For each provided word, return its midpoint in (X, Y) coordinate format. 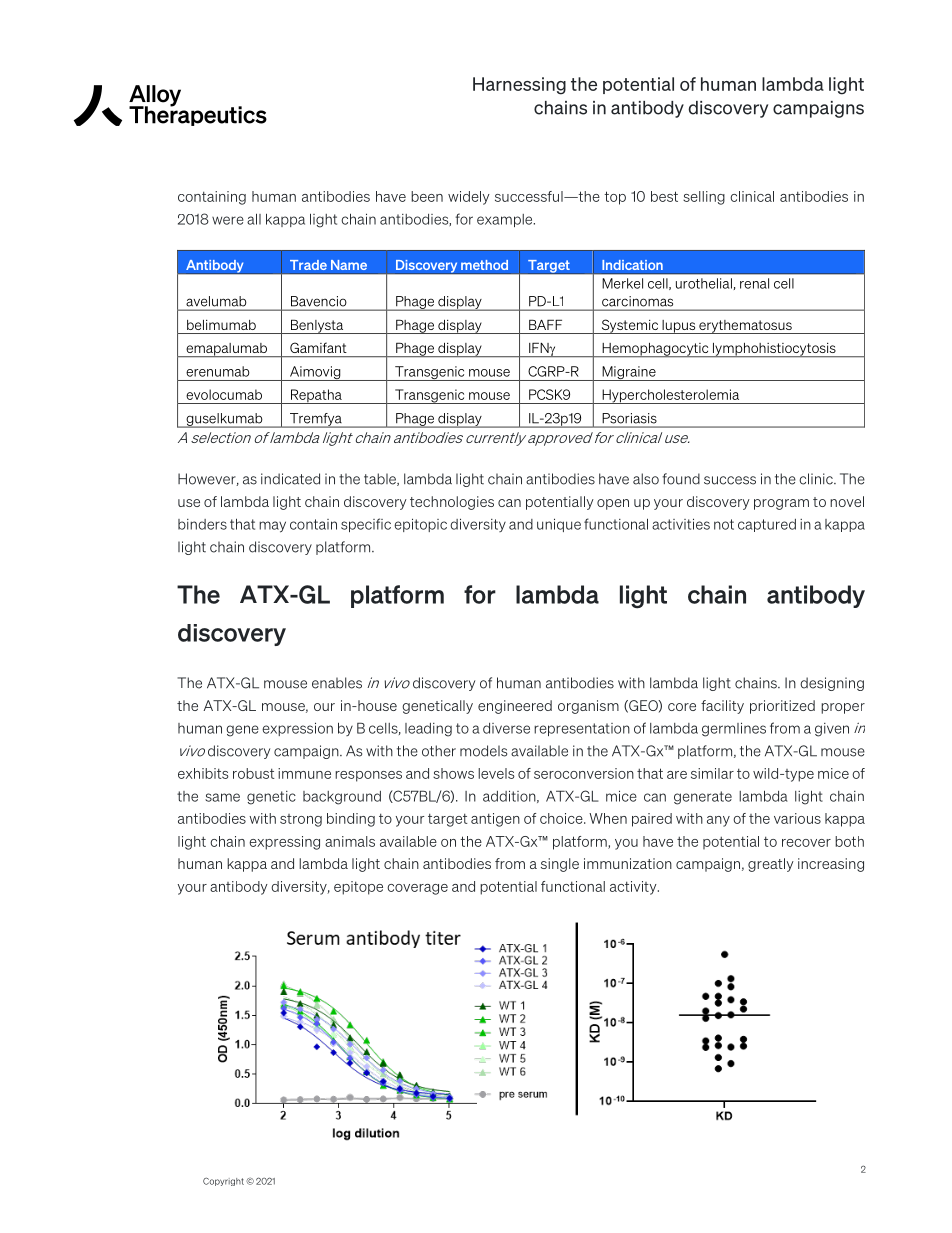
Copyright (223, 1182)
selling (704, 198)
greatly (771, 865)
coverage (417, 889)
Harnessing (519, 86)
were (228, 220)
